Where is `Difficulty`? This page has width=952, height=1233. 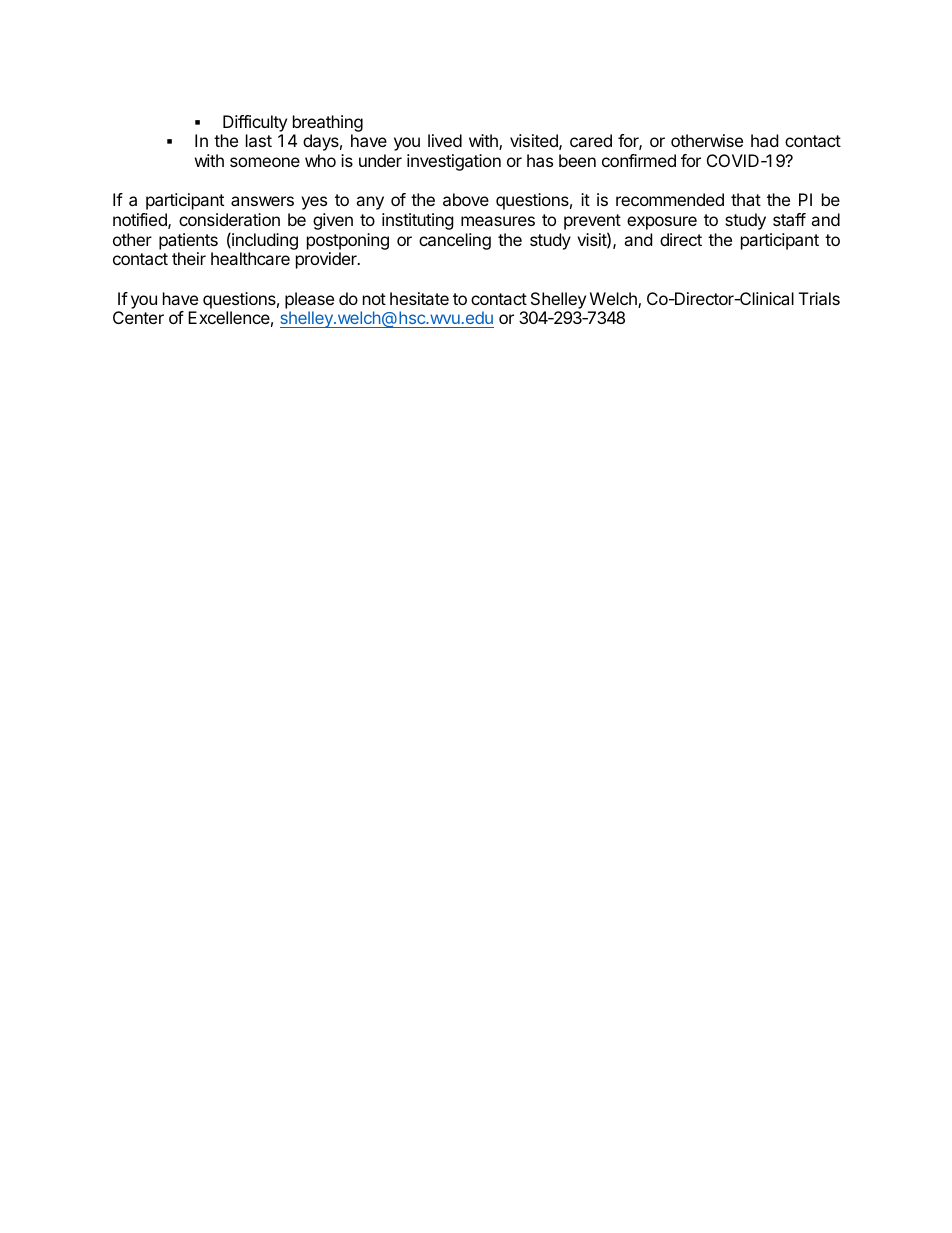 Difficulty is located at coordinates (255, 123).
